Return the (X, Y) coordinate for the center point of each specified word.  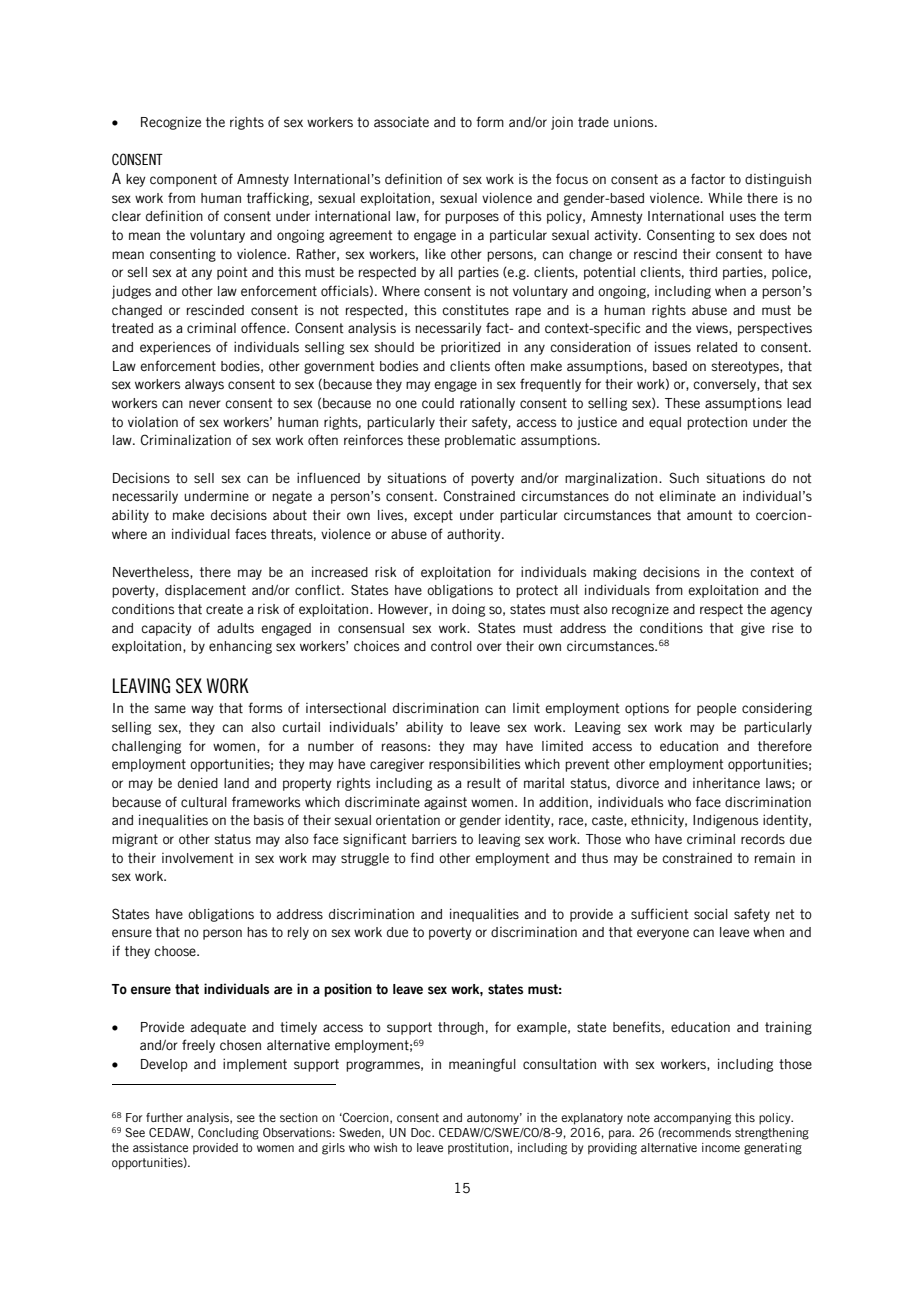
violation (153, 422)
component (183, 180)
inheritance (726, 783)
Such (684, 478)
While (725, 198)
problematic (480, 441)
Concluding (228, 1134)
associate (401, 122)
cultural (204, 802)
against (445, 803)
